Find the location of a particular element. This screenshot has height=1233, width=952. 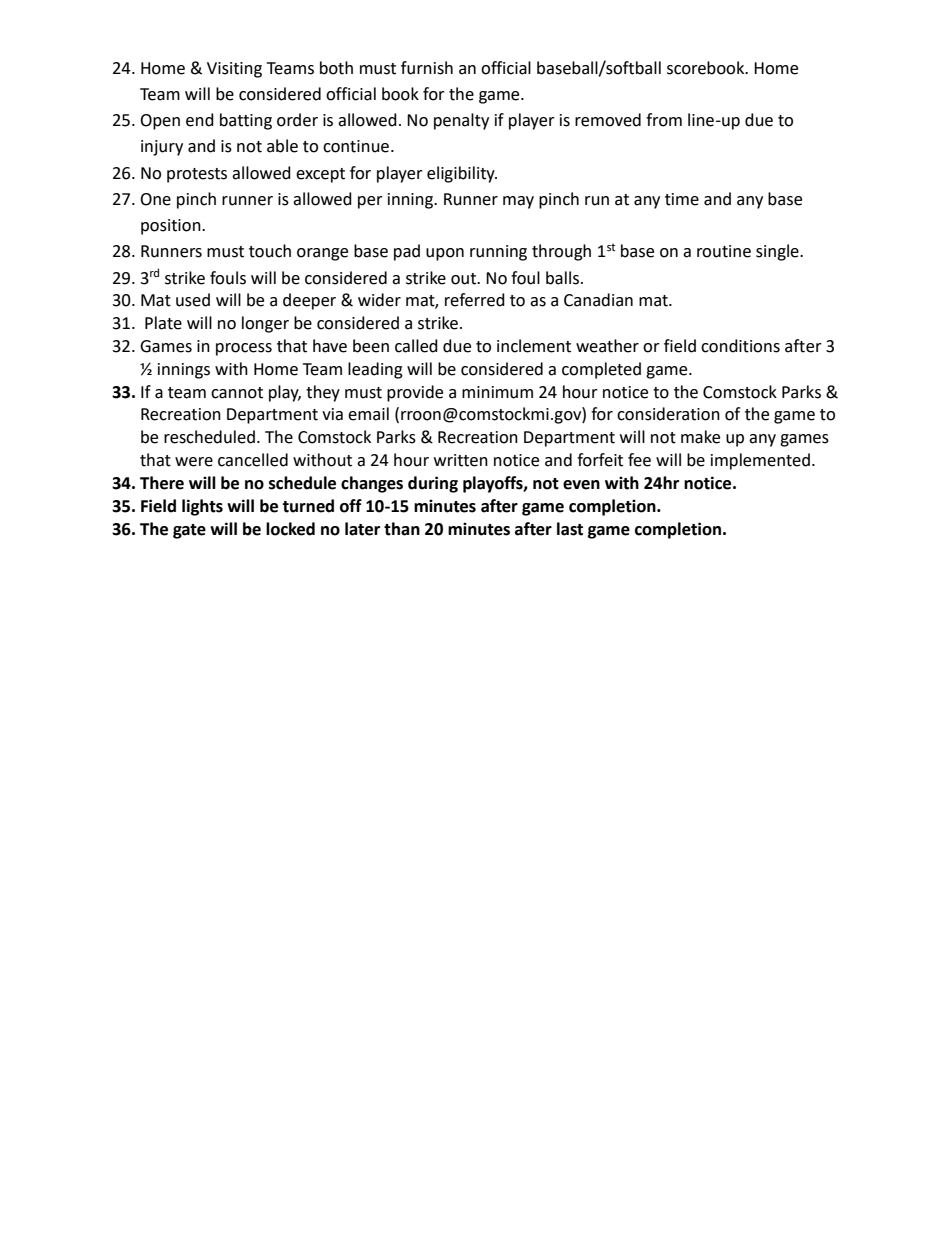

make is located at coordinates (700, 437).
